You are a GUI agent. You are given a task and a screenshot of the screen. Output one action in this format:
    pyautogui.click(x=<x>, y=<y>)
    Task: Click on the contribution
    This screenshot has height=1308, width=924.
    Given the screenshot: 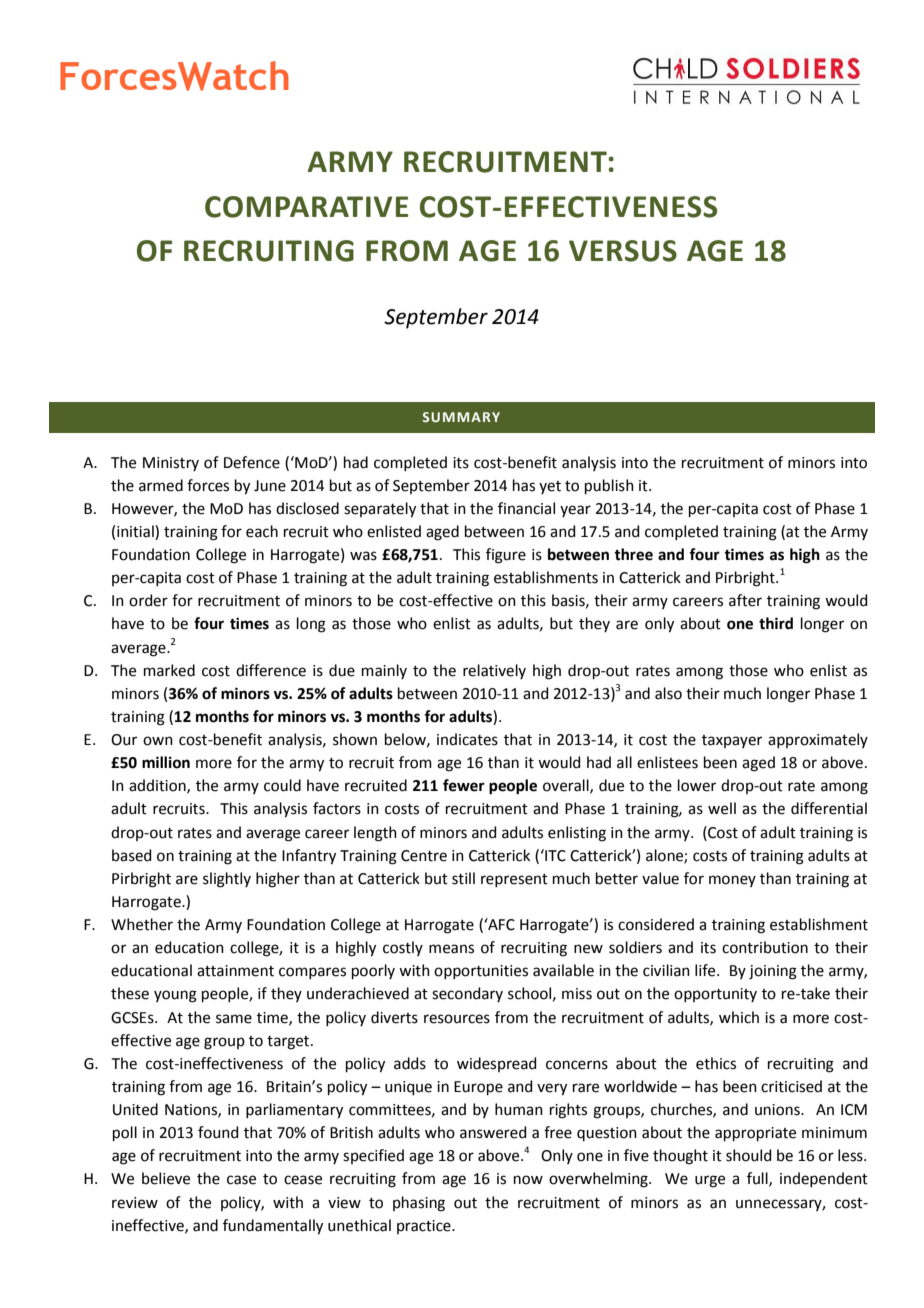 What is the action you would take?
    pyautogui.click(x=765, y=947)
